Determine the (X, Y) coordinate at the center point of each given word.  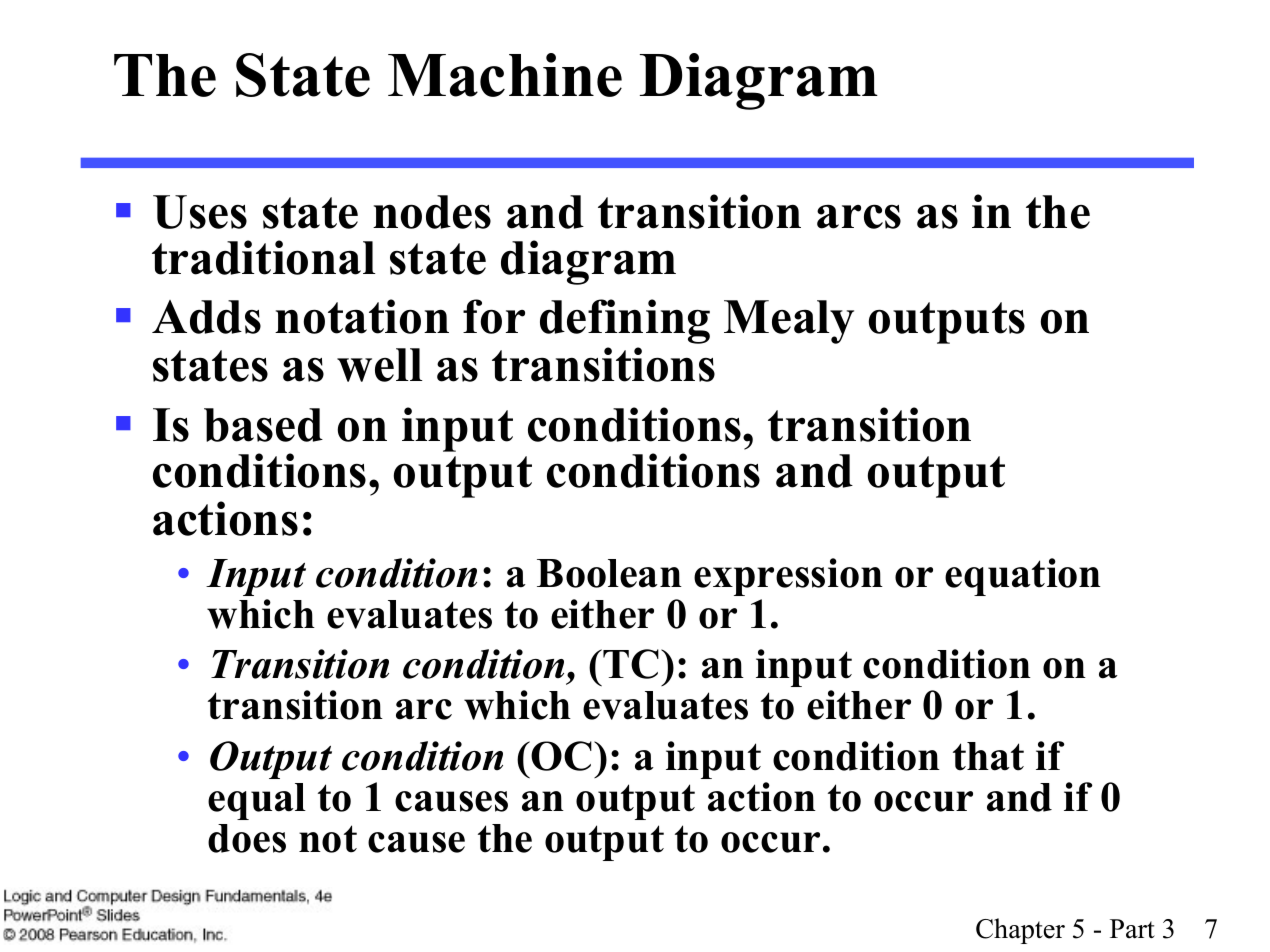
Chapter (1020, 931)
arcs (859, 216)
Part (1132, 929)
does (247, 838)
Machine (505, 75)
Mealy (789, 322)
